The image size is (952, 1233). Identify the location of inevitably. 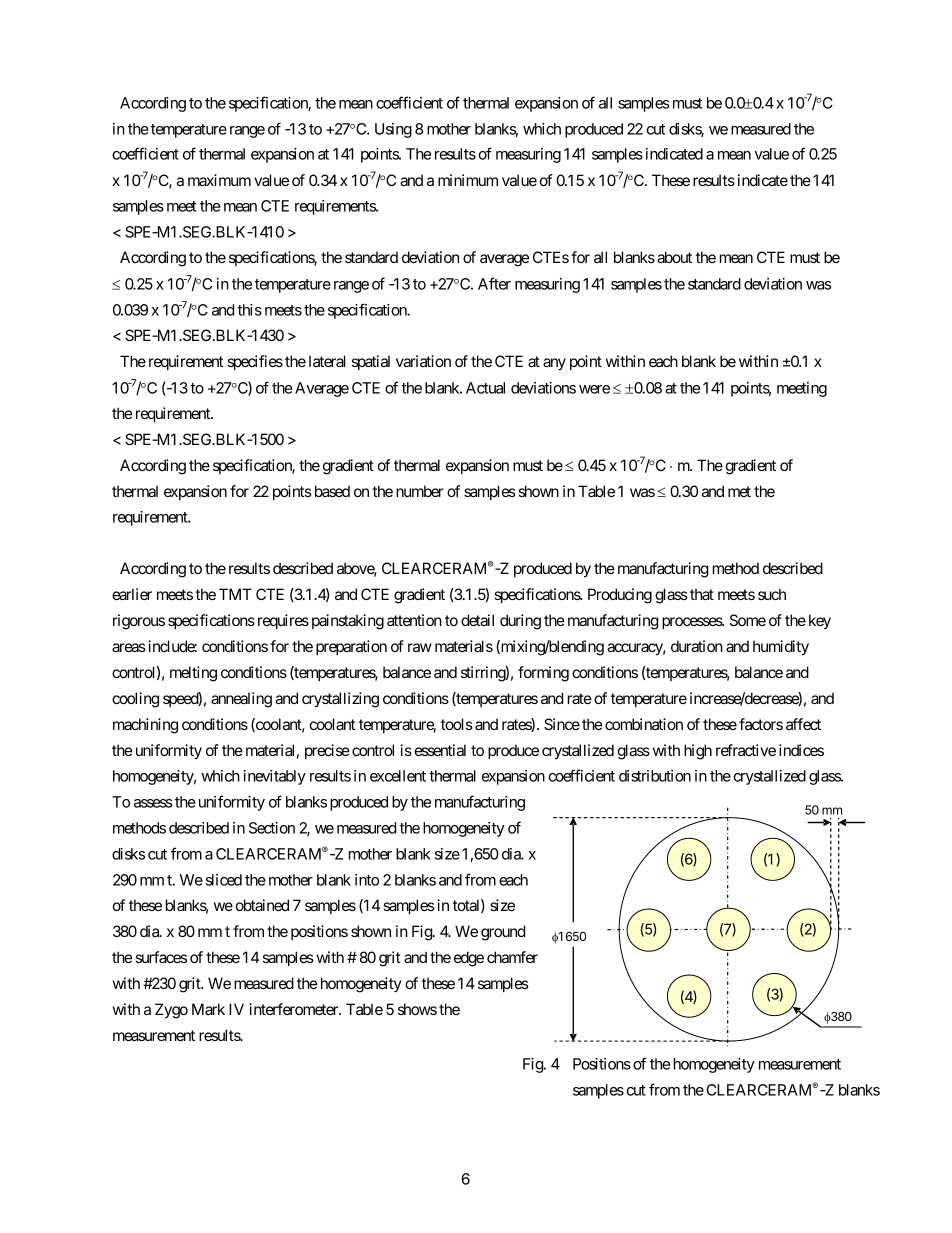
(274, 777).
